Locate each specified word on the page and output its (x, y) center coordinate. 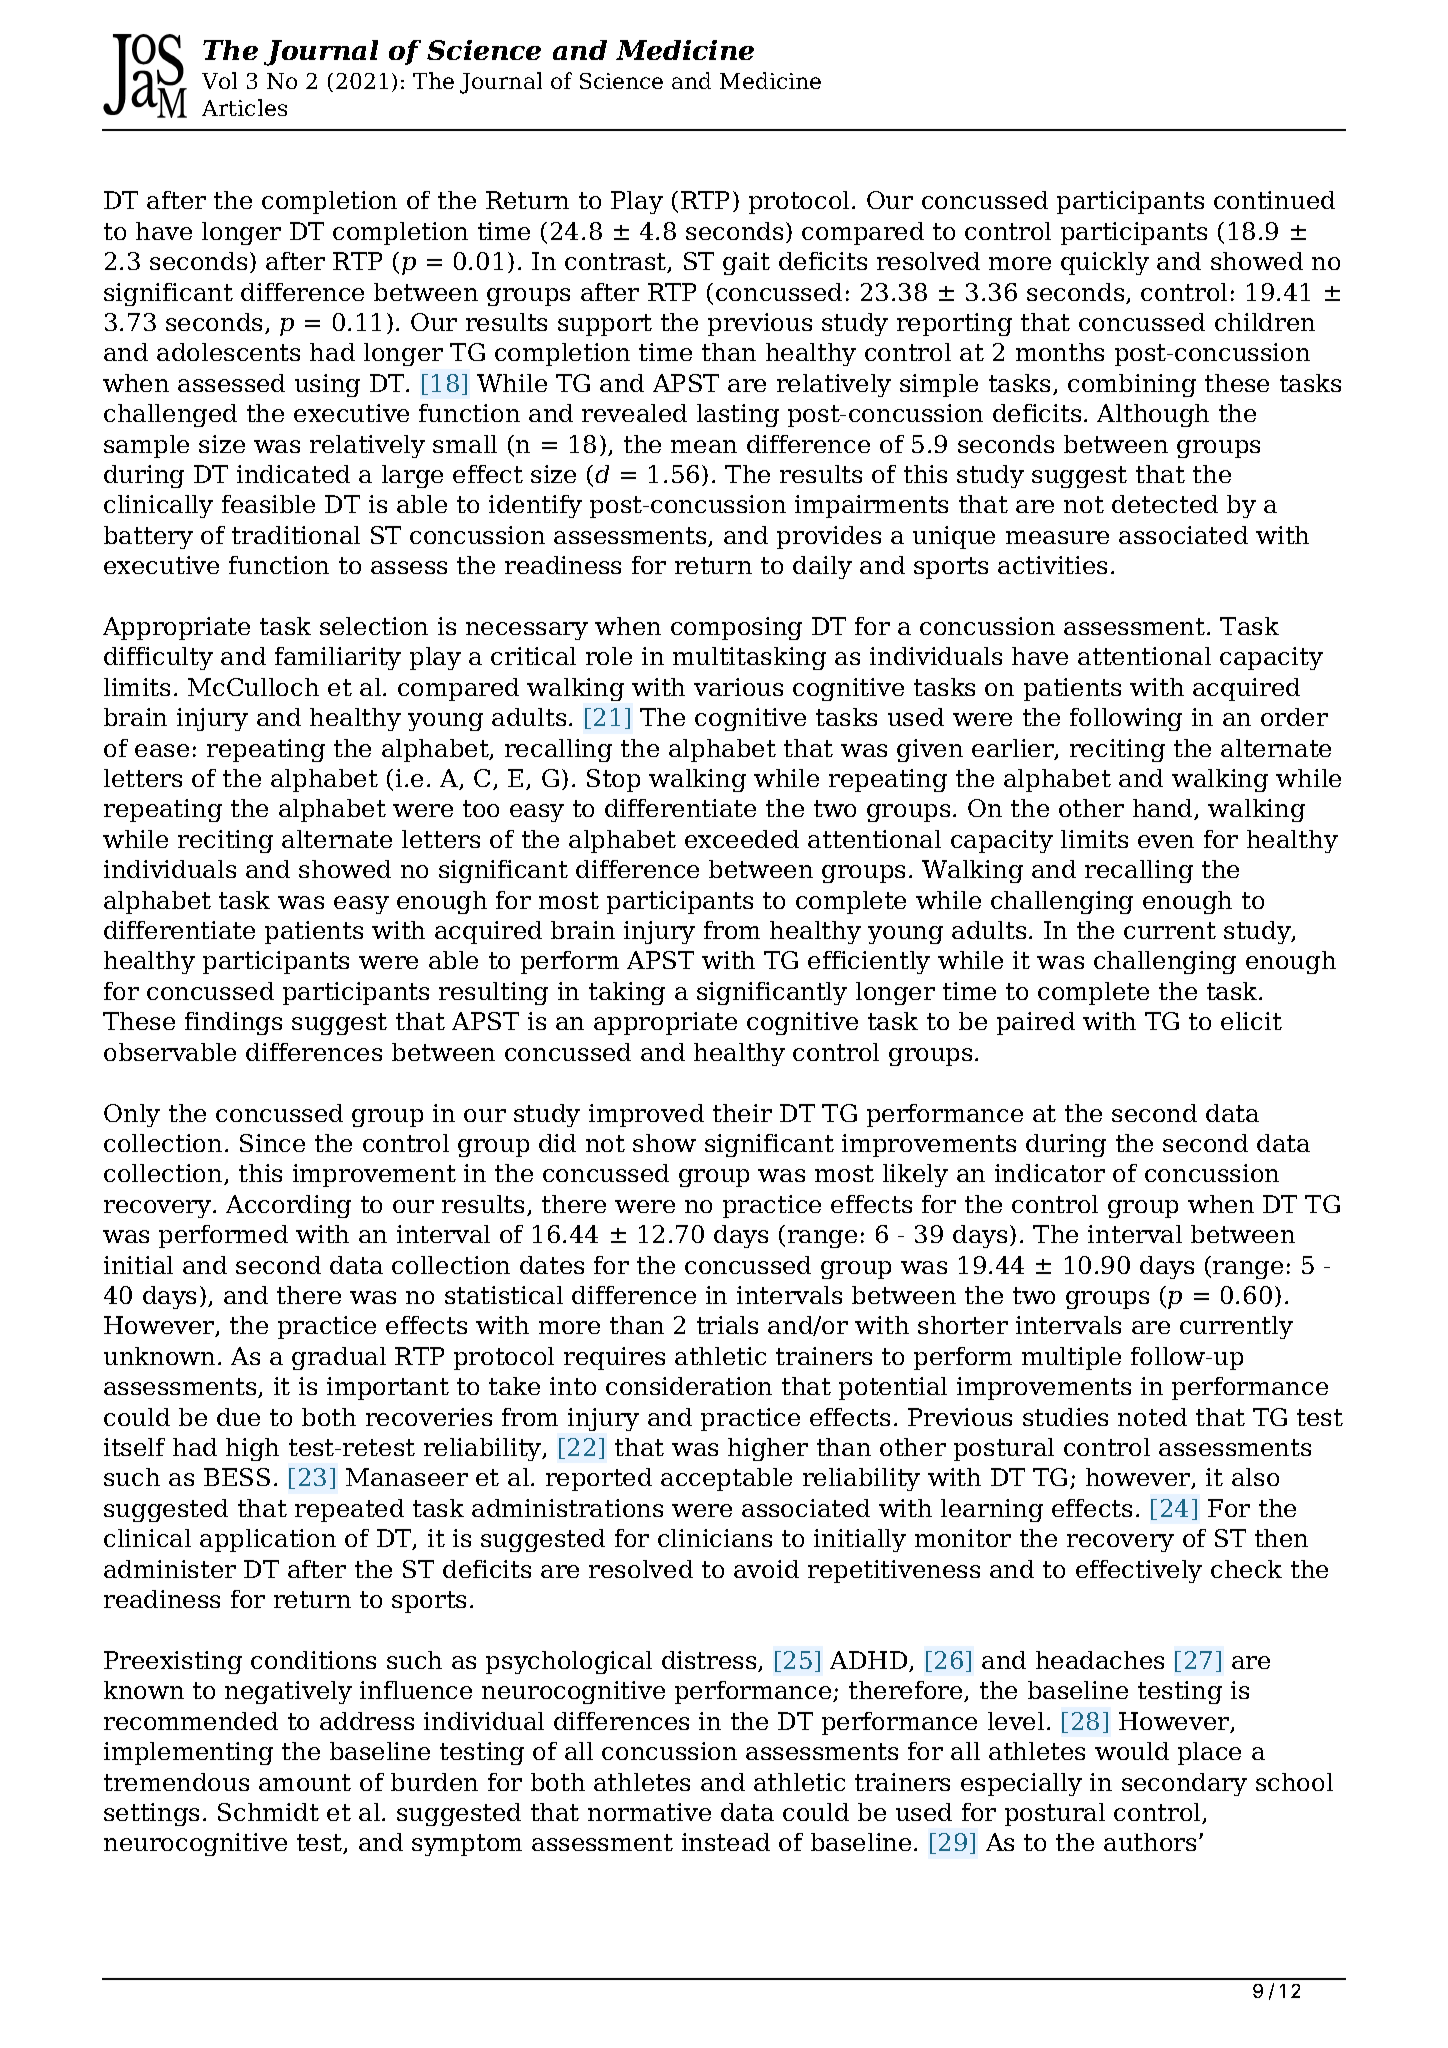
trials (727, 1325)
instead (726, 1842)
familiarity (338, 658)
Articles (244, 107)
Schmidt (268, 1812)
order (1294, 717)
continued (1274, 200)
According (288, 1206)
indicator (1050, 1173)
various (738, 687)
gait (746, 263)
